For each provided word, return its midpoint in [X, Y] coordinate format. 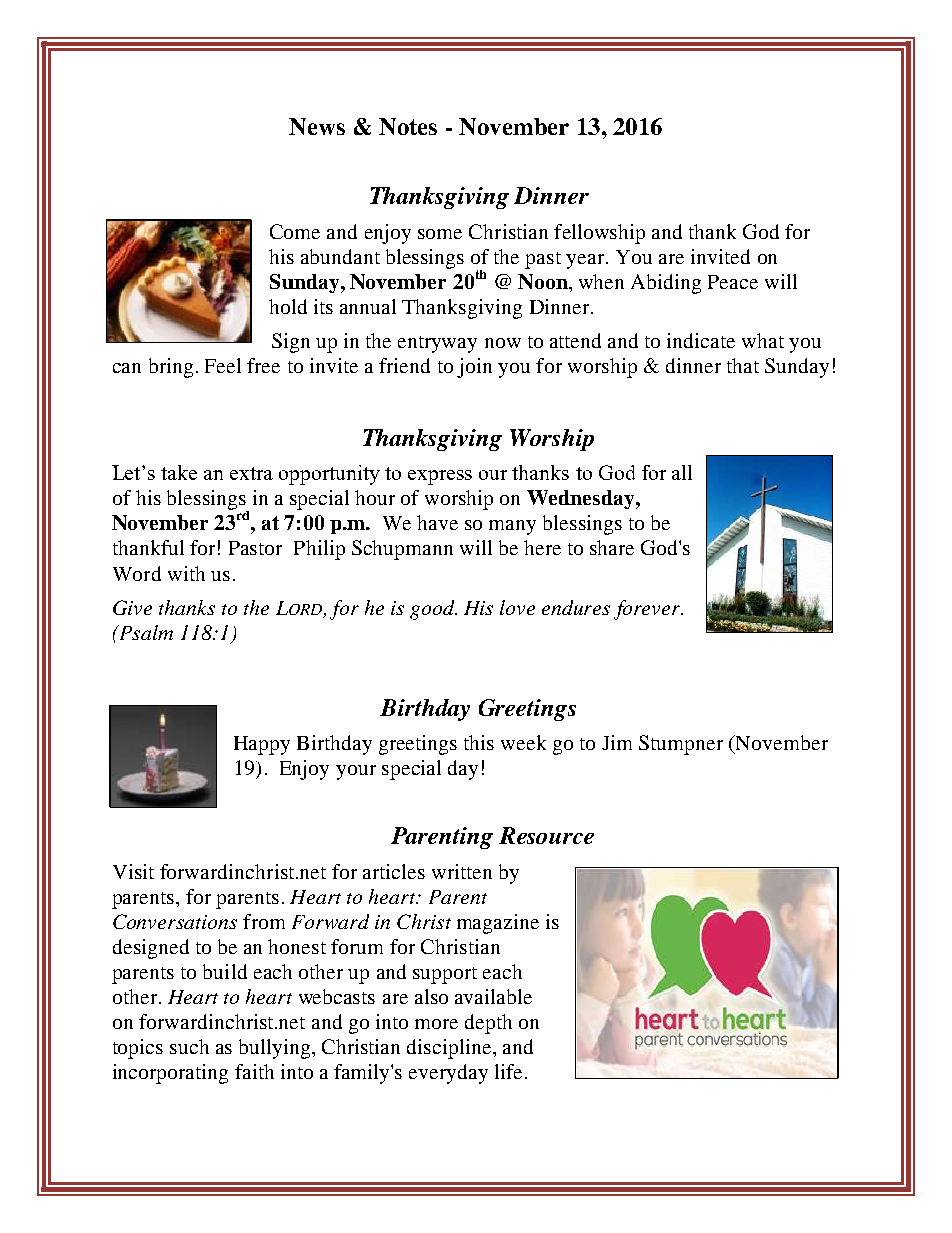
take [179, 472]
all [682, 472]
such [189, 1046]
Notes [408, 126]
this [479, 742]
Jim [617, 742]
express [440, 477]
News [317, 126]
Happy [262, 745]
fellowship [599, 234]
